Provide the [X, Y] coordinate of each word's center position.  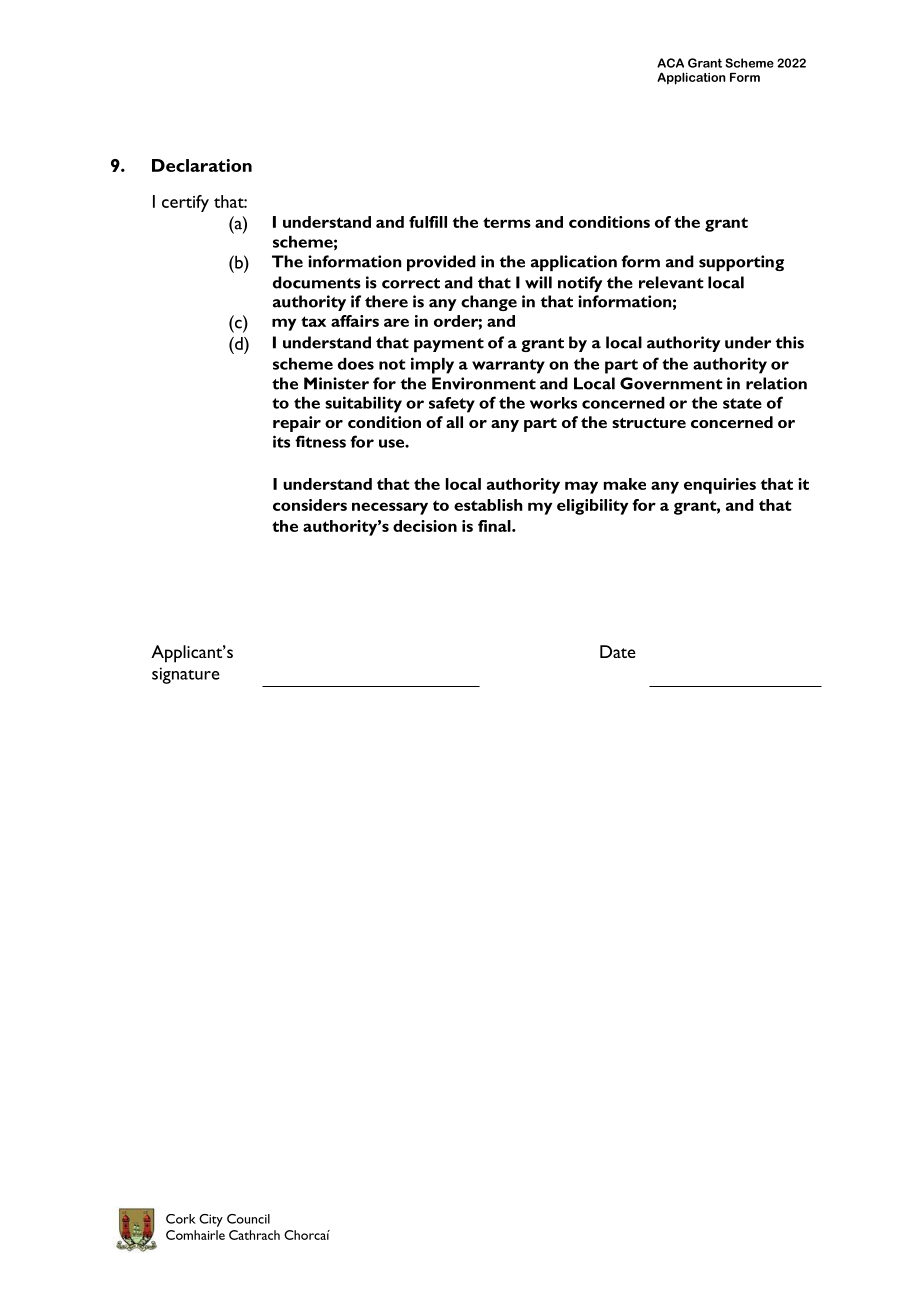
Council [248, 1219]
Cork [181, 1219]
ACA [670, 63]
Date [618, 651]
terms [507, 222]
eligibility [592, 507]
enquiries [720, 486]
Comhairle [195, 1235]
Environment [484, 383]
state [742, 403]
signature [185, 675]
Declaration [202, 165]
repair [297, 424]
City [211, 1220]
